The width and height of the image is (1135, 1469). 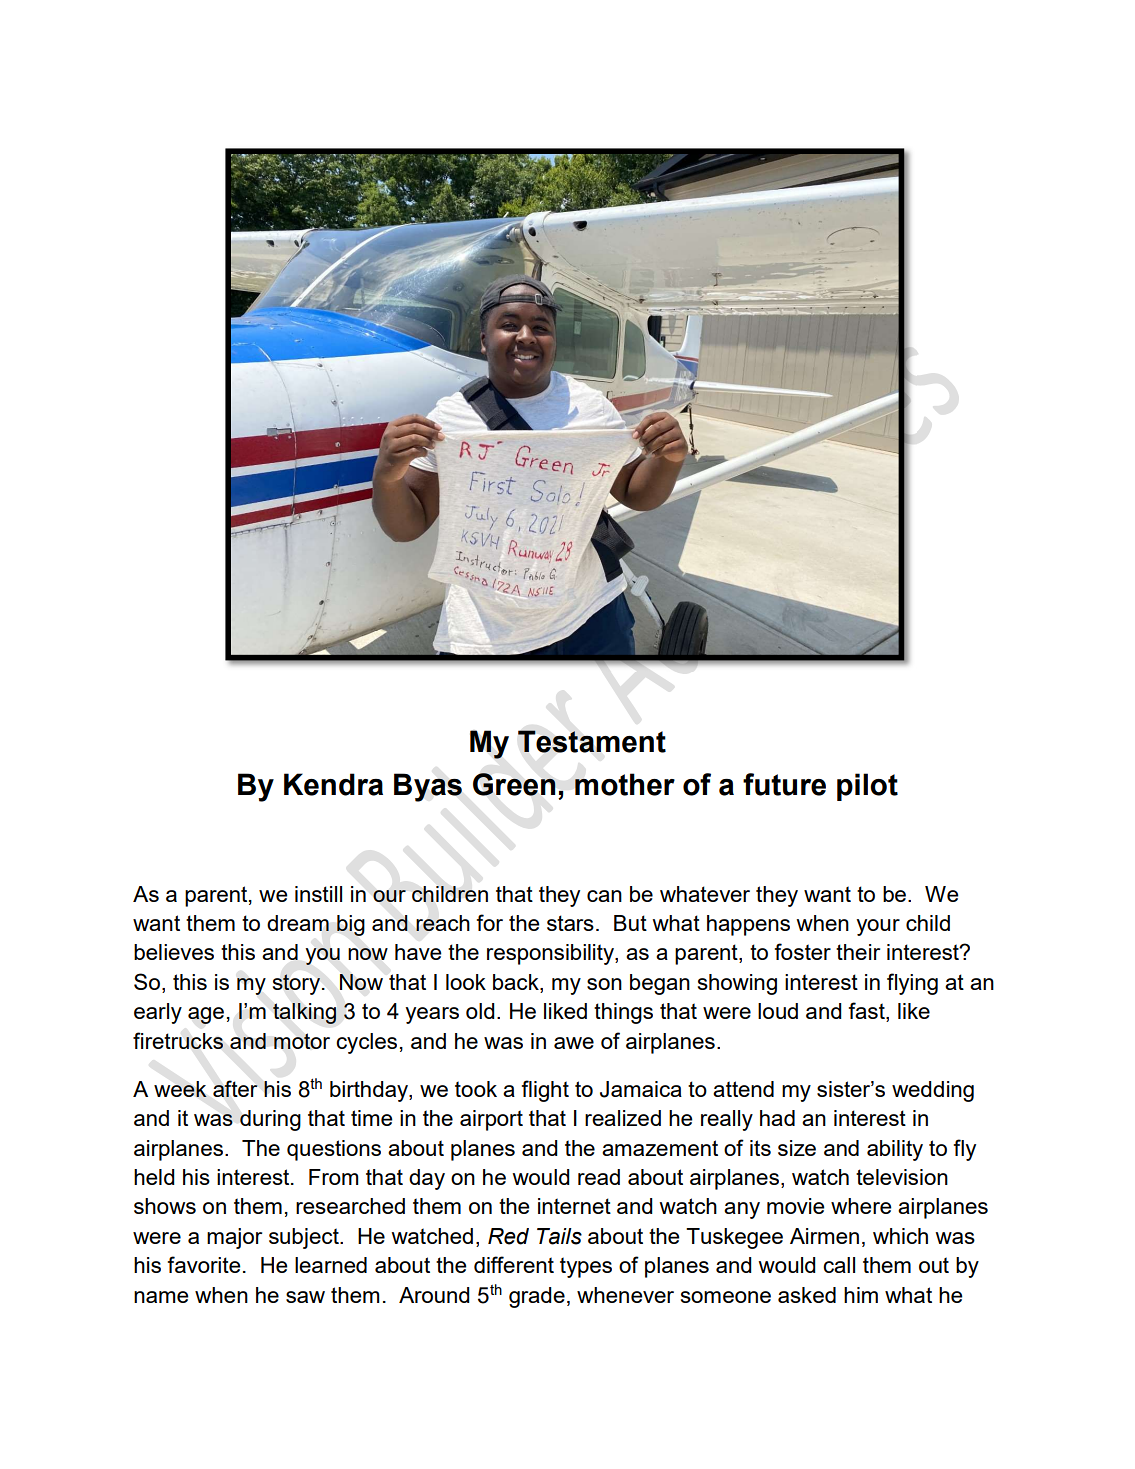 What do you see at coordinates (298, 984) in the image?
I see `story` at bounding box center [298, 984].
